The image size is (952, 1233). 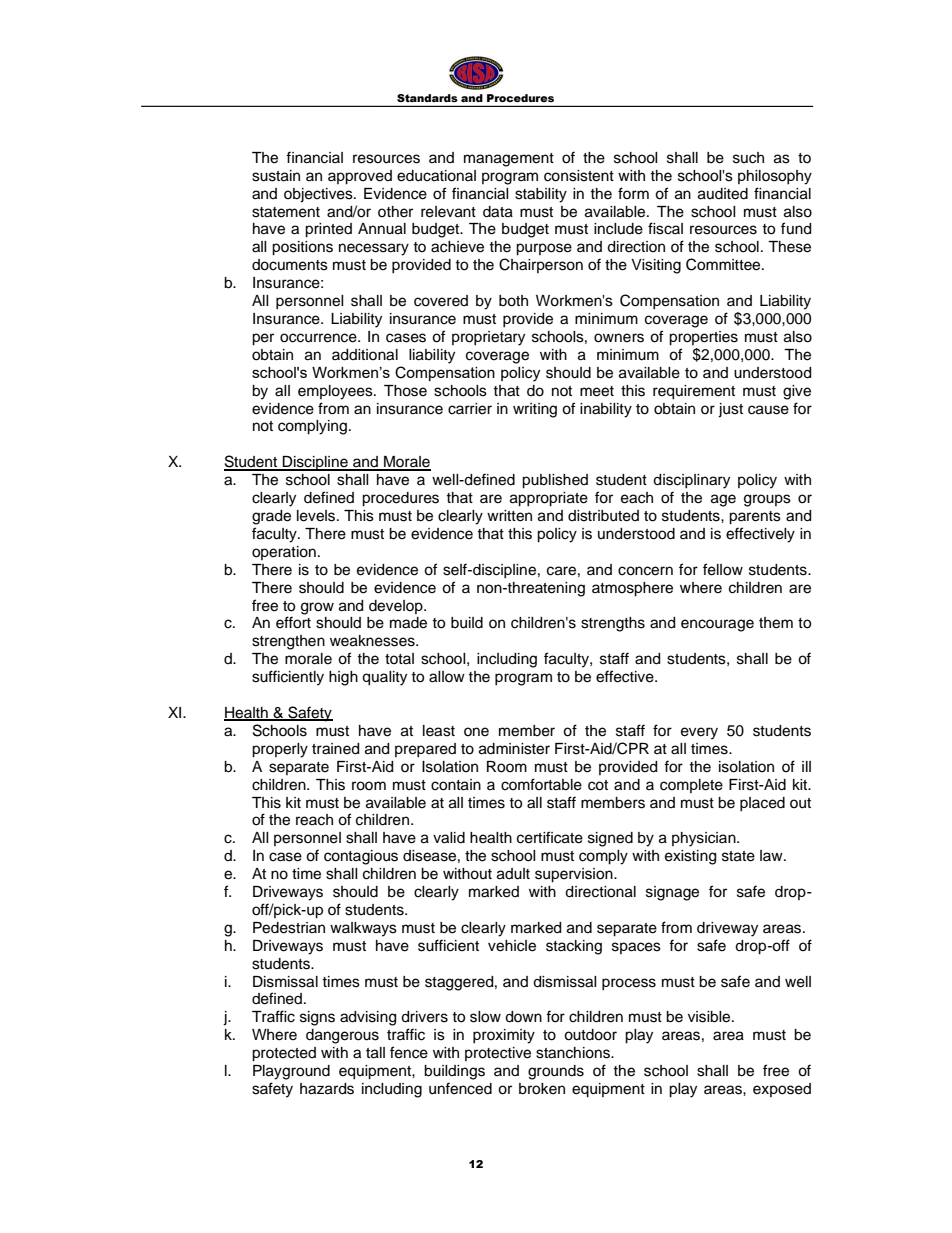 I want to click on trained, so click(x=335, y=749).
